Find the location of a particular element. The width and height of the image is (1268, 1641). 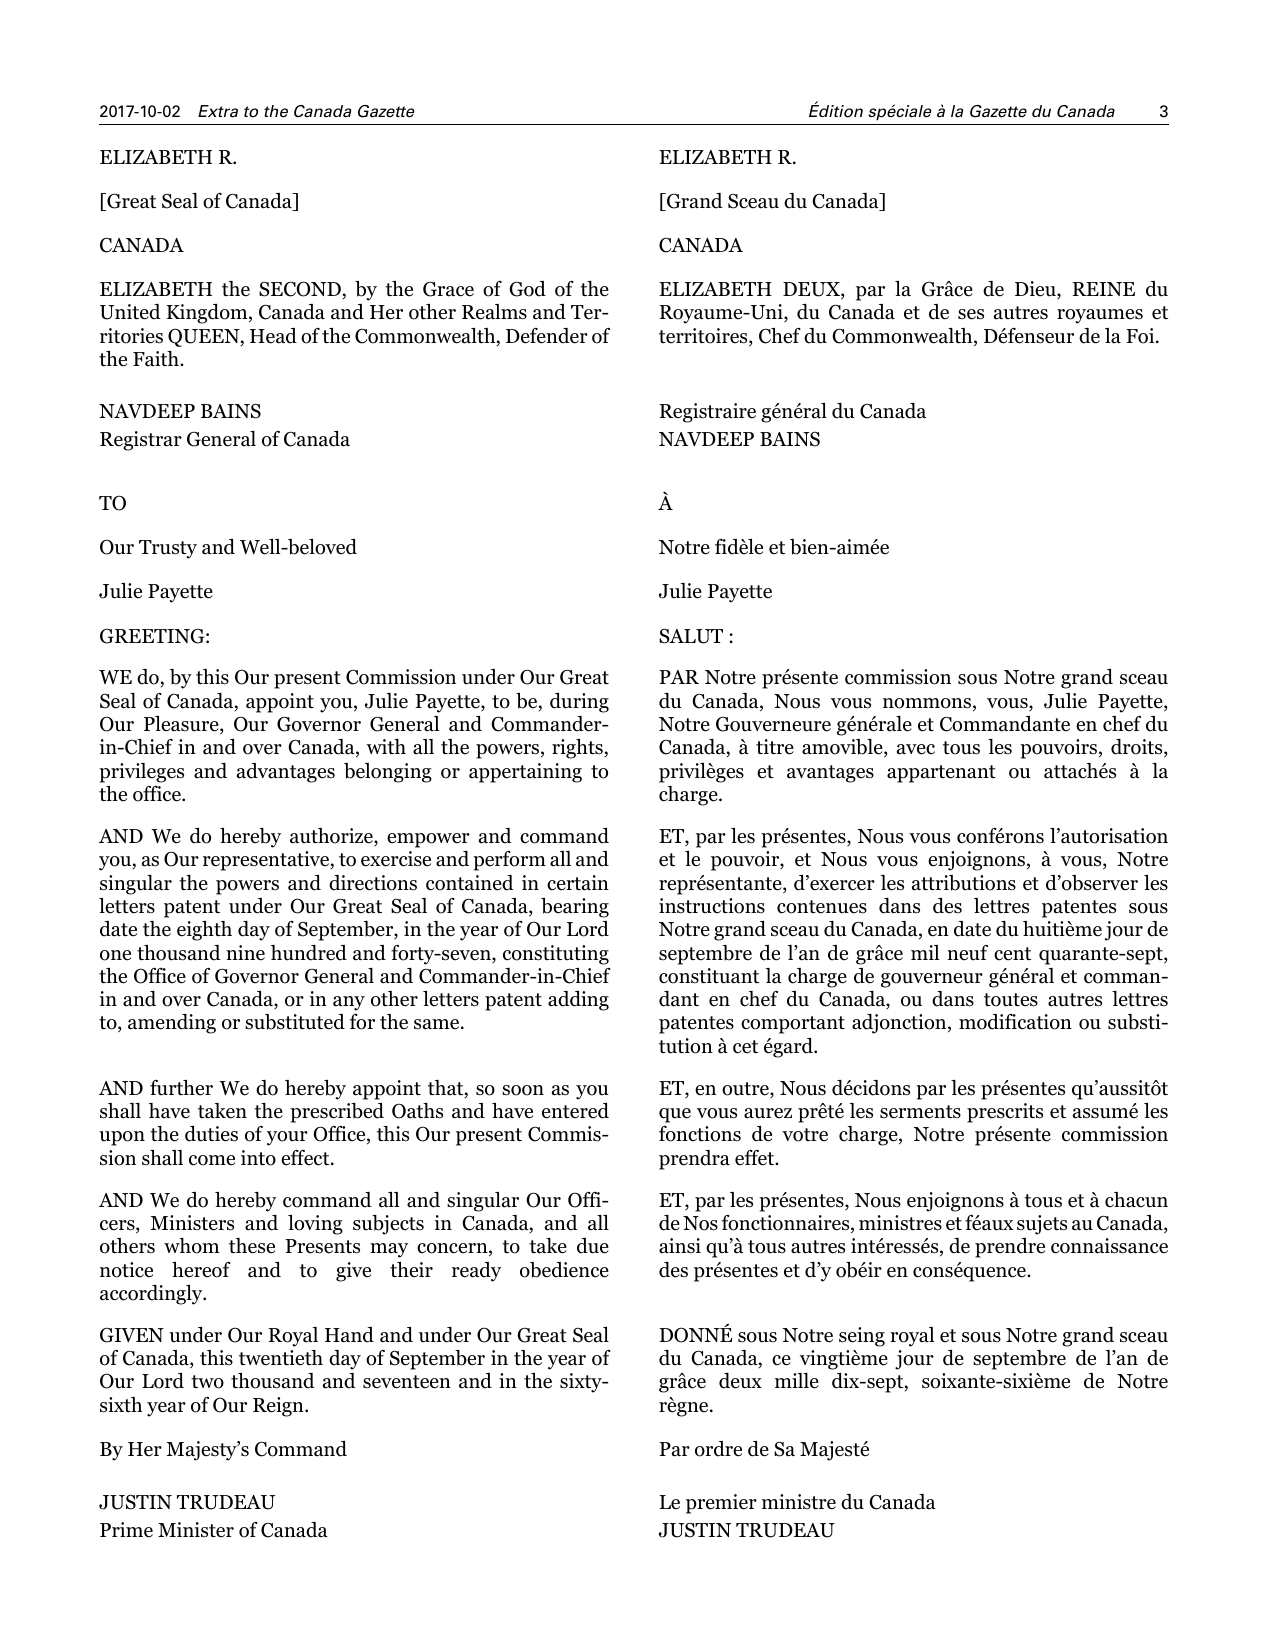

adding is located at coordinates (578, 1001).
